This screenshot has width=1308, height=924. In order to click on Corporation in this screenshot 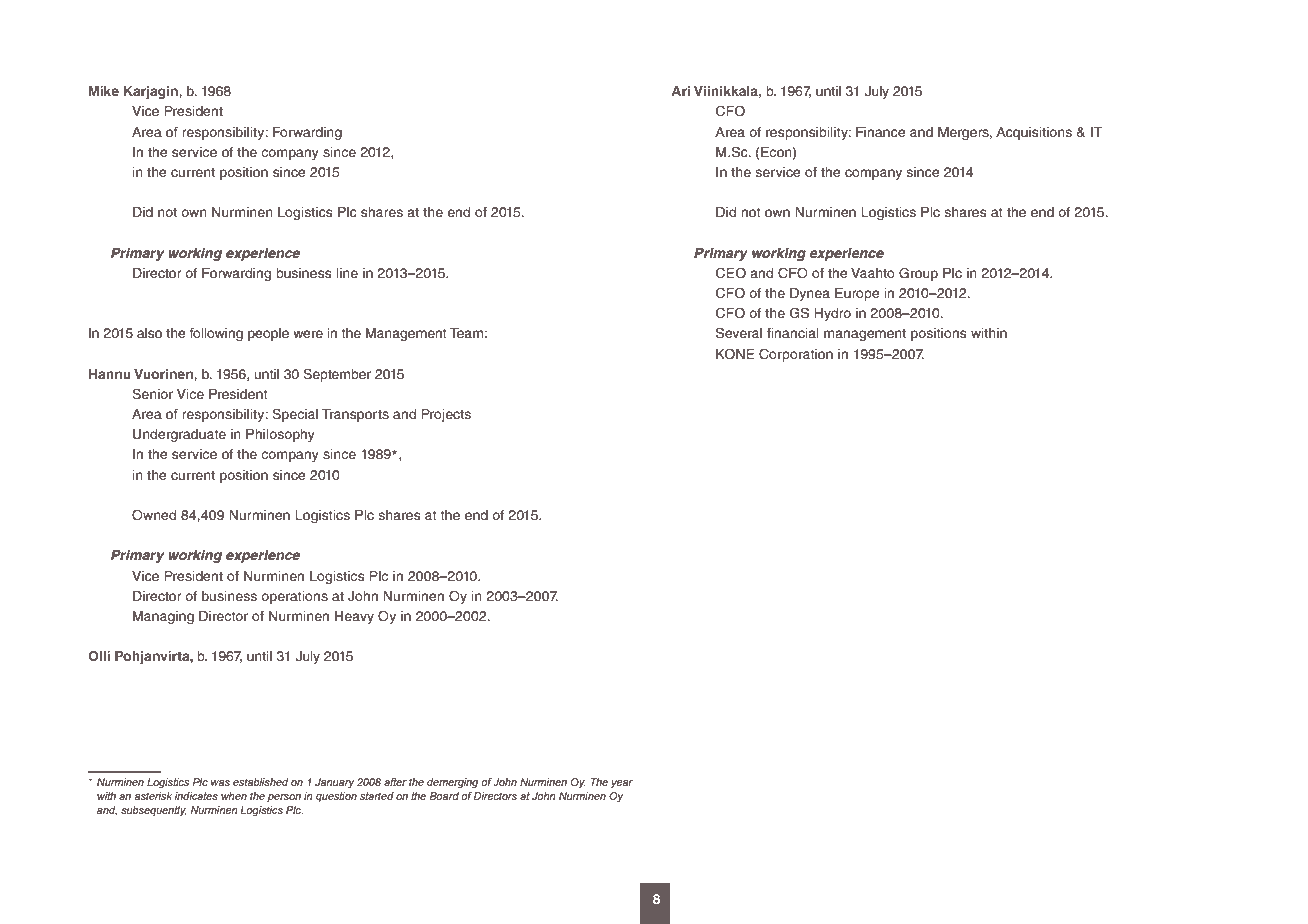, I will do `click(796, 355)`.
